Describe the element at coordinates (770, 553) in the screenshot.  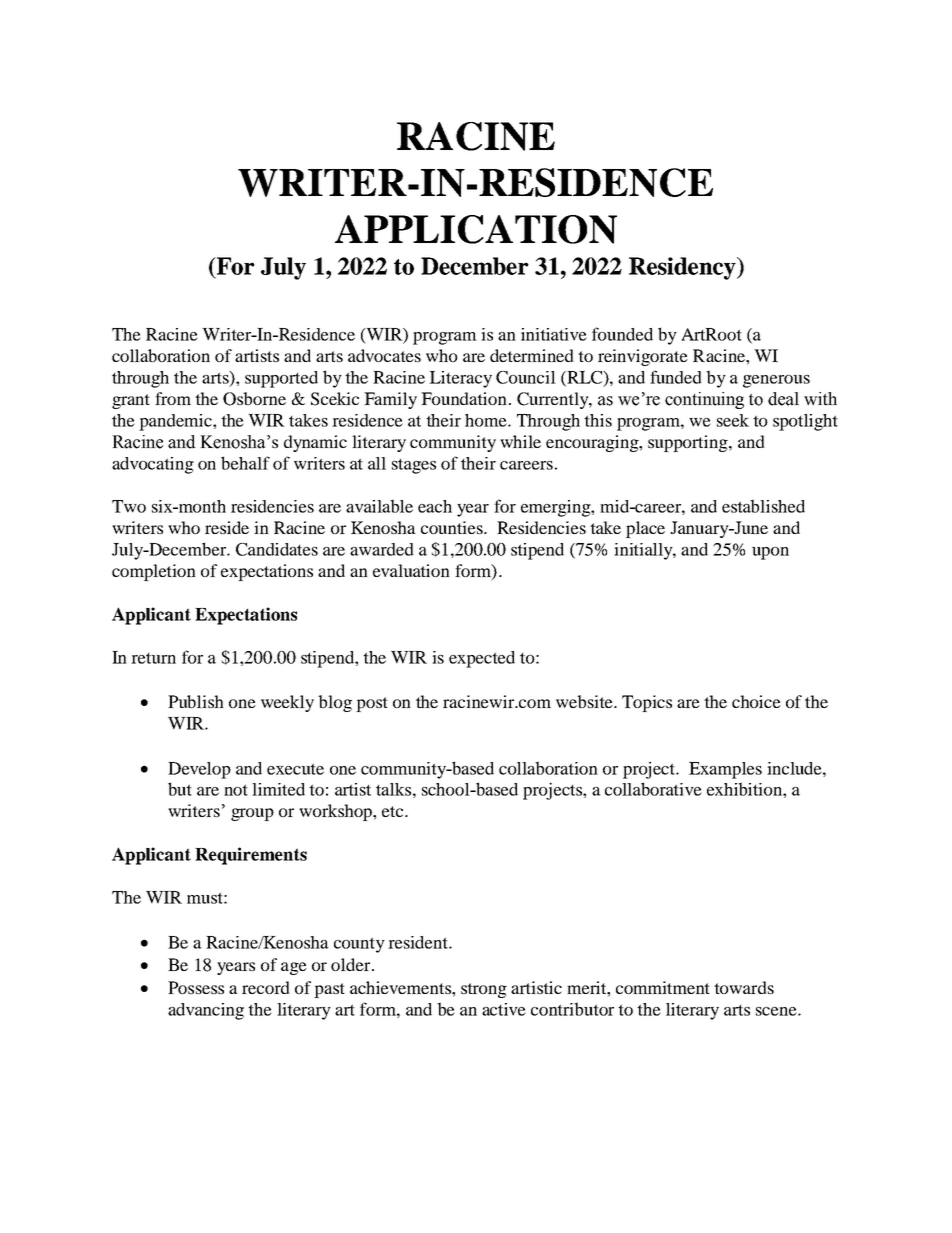
I see `upon` at that location.
